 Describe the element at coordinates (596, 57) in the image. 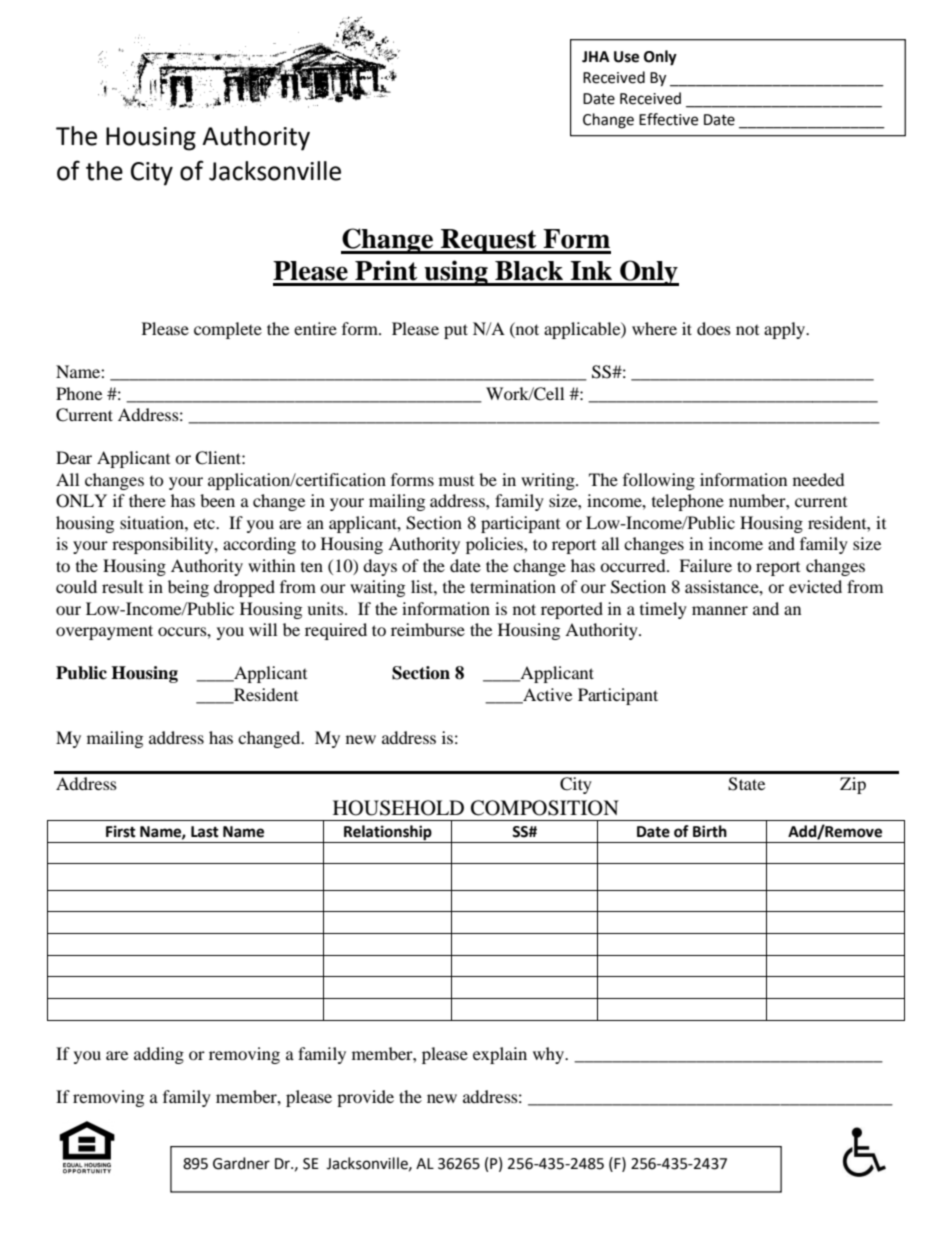

I see `JHA` at that location.
